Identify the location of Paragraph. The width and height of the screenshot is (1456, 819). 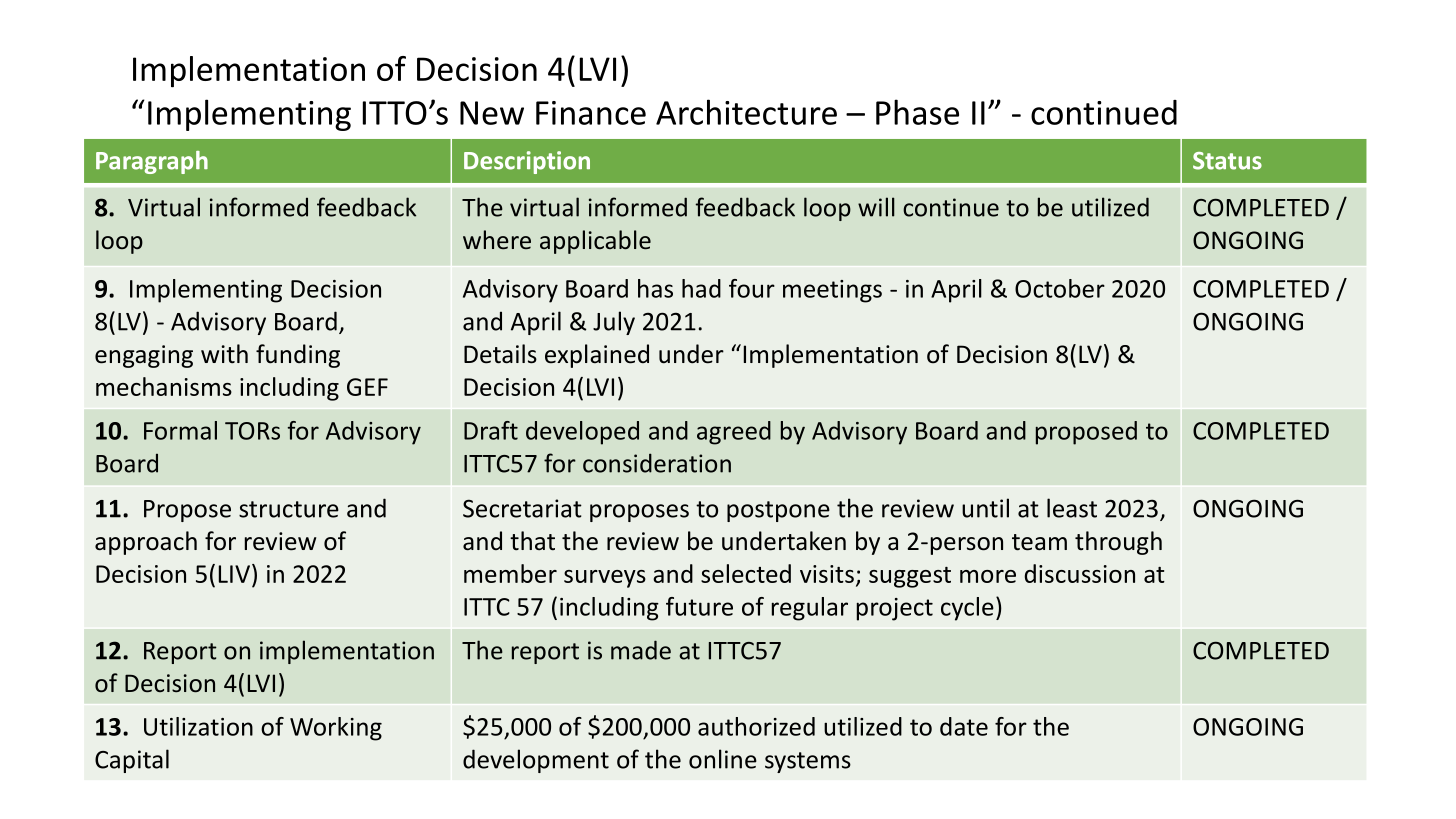
(152, 162).
